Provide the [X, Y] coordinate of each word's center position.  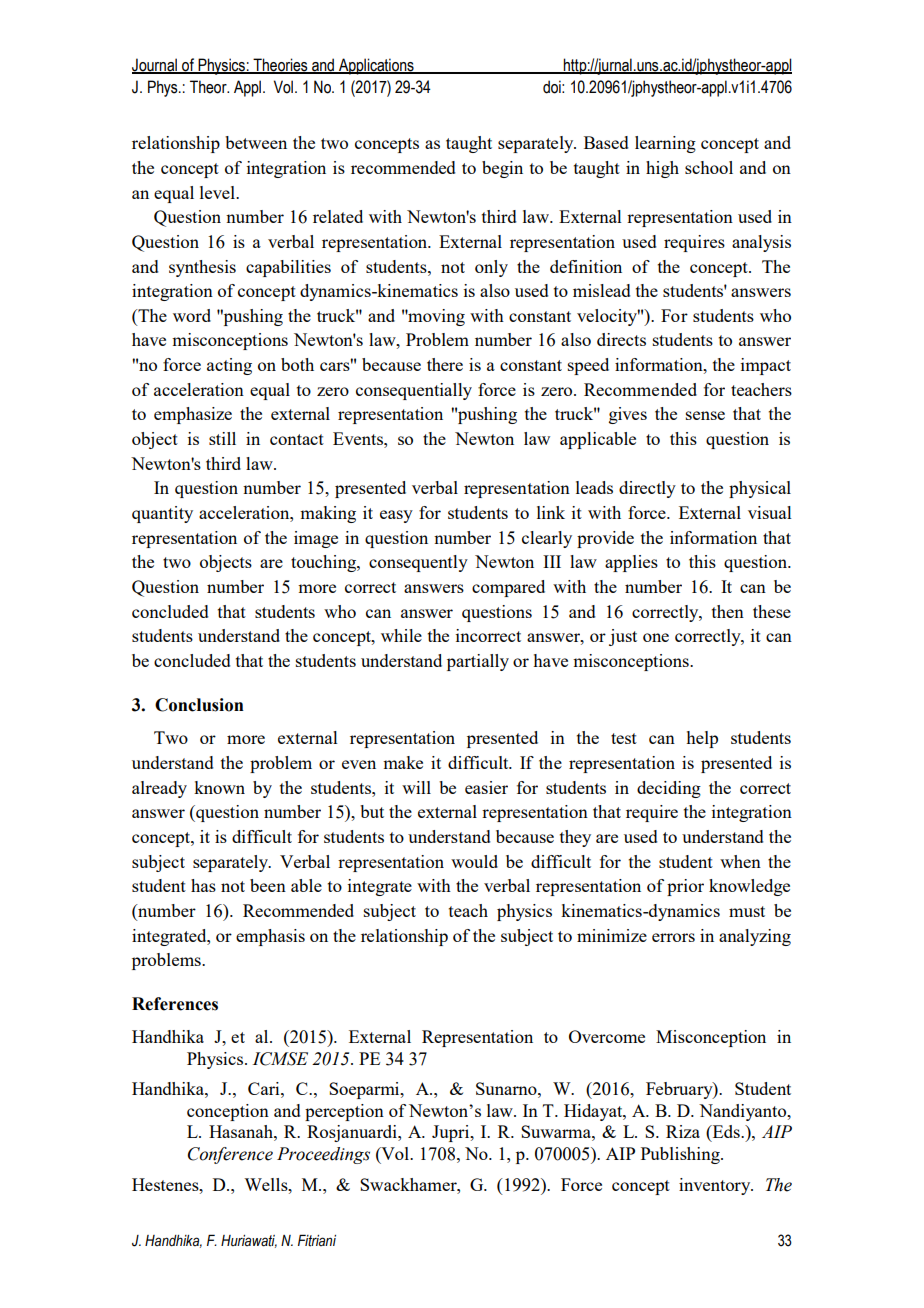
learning [665, 144]
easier [486, 787]
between [256, 142]
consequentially [414, 391]
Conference [230, 1155]
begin [502, 169]
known [219, 787]
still [222, 438]
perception [344, 1112]
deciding [669, 789]
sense [705, 415]
